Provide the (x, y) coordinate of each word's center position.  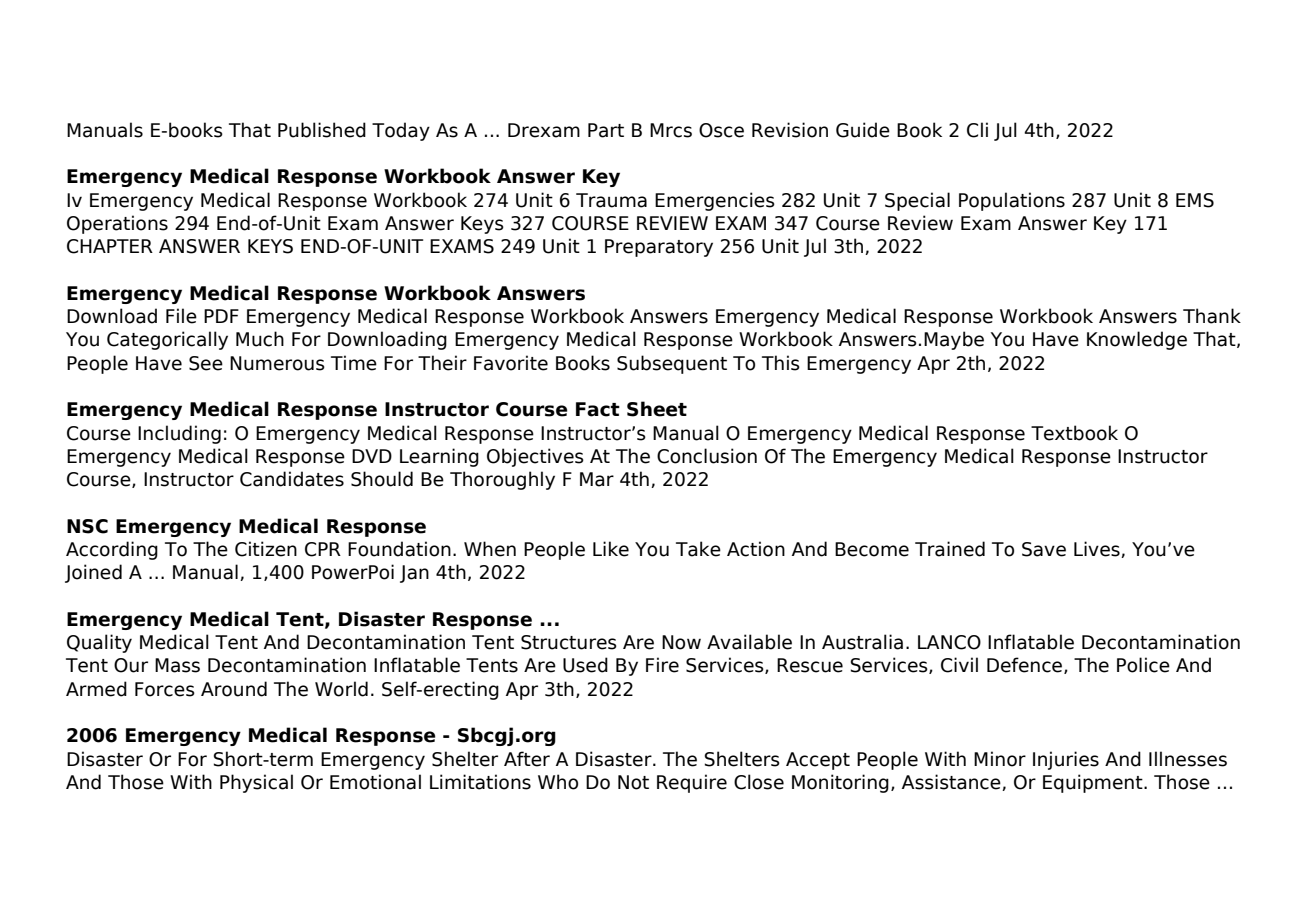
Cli (977, 130)
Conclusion (707, 456)
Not (633, 782)
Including (179, 434)
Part (606, 130)
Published (322, 130)
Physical (256, 783)
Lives (1098, 549)
